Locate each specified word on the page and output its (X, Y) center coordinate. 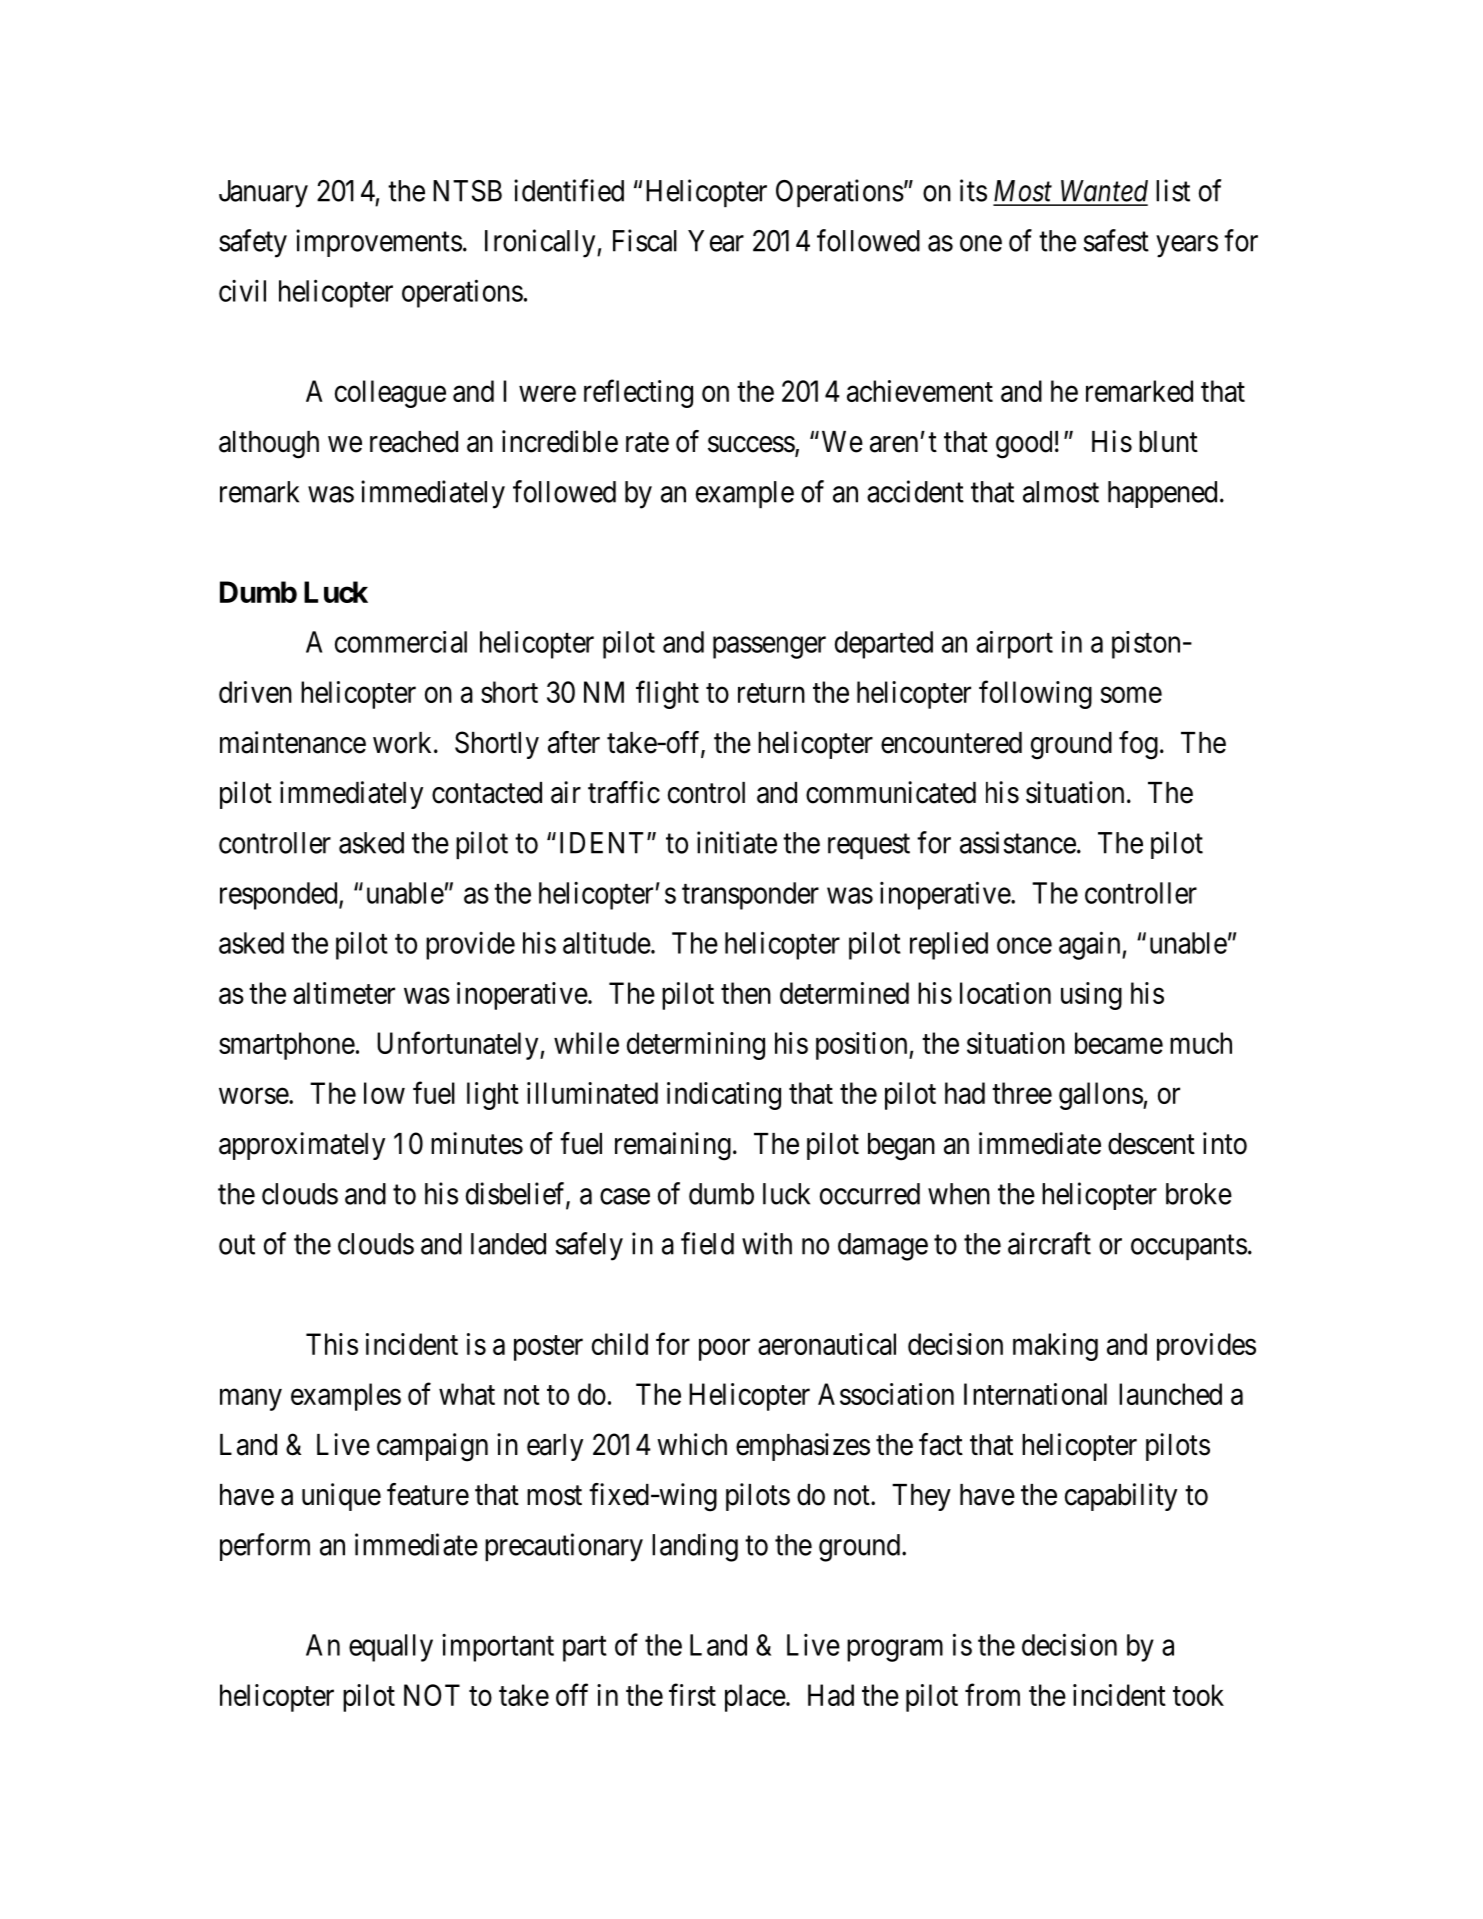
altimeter (344, 993)
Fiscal (645, 240)
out (237, 1245)
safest (1116, 240)
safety (253, 243)
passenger (769, 648)
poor (724, 1350)
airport (1014, 645)
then (746, 993)
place (755, 1698)
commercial (401, 642)
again (1091, 945)
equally (391, 1648)
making (1055, 1347)
